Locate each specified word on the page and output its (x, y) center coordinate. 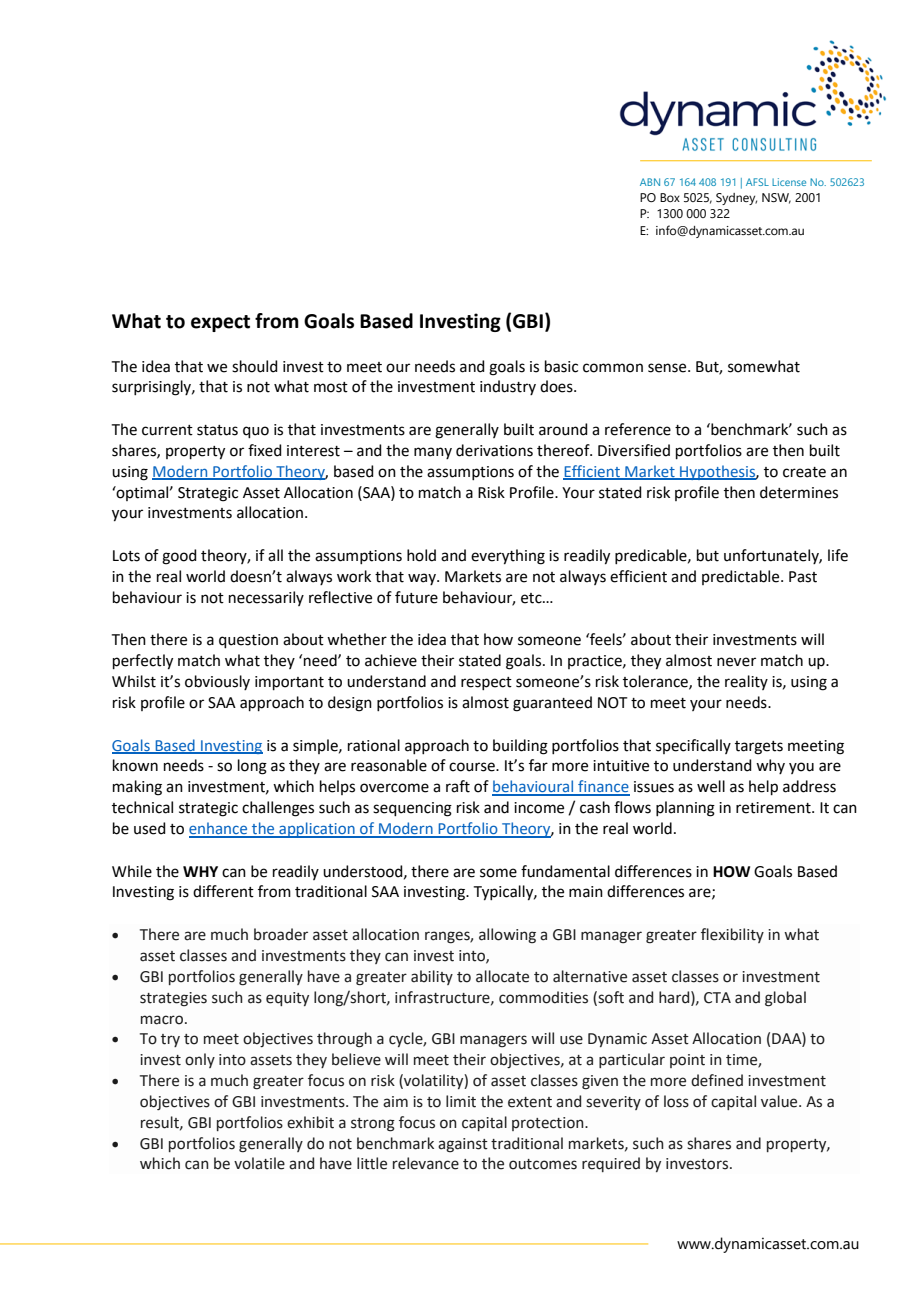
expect (220, 323)
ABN (650, 182)
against (463, 1145)
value (780, 1101)
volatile (259, 1163)
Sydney (736, 199)
